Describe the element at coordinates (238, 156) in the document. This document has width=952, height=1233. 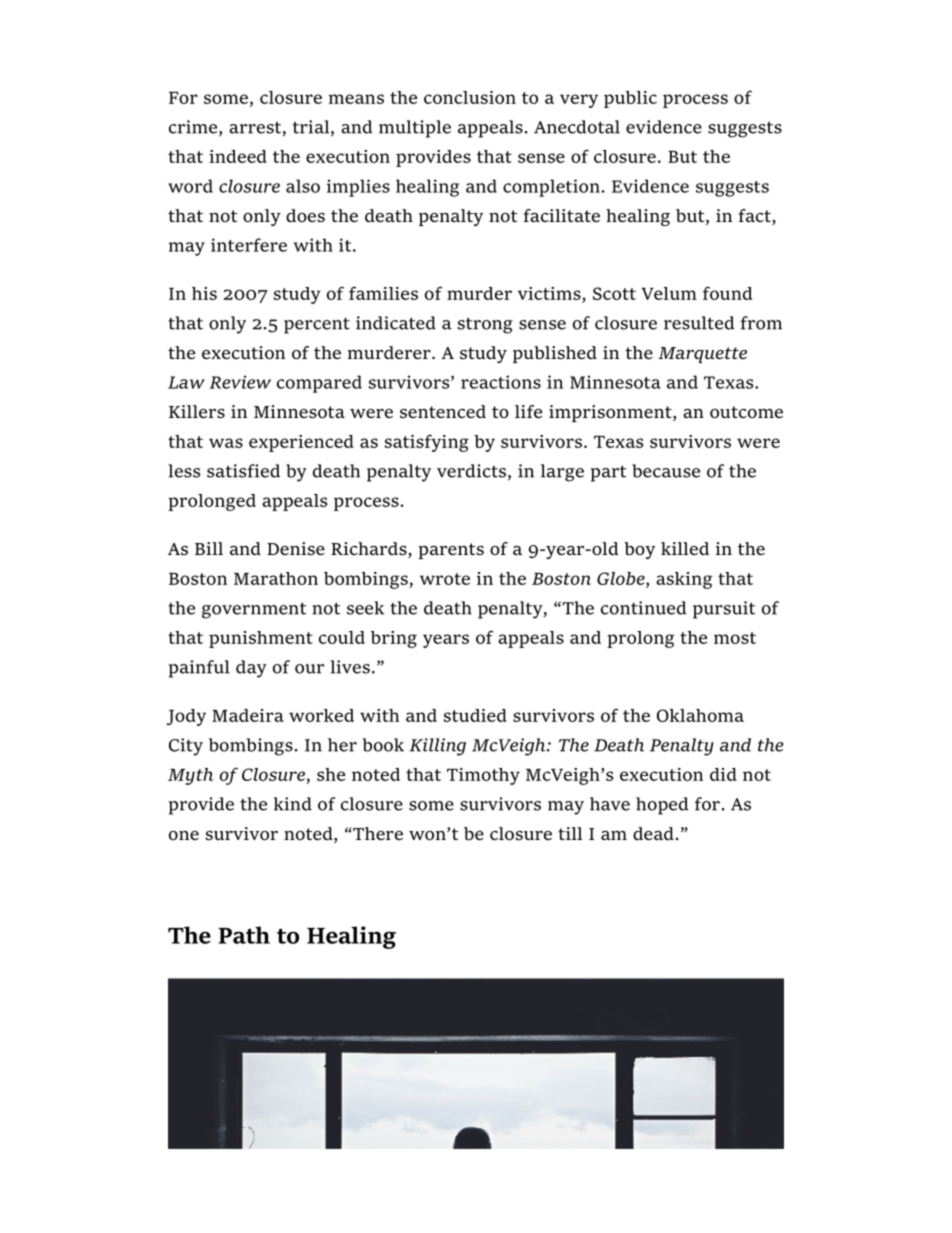
I see `indeed` at that location.
